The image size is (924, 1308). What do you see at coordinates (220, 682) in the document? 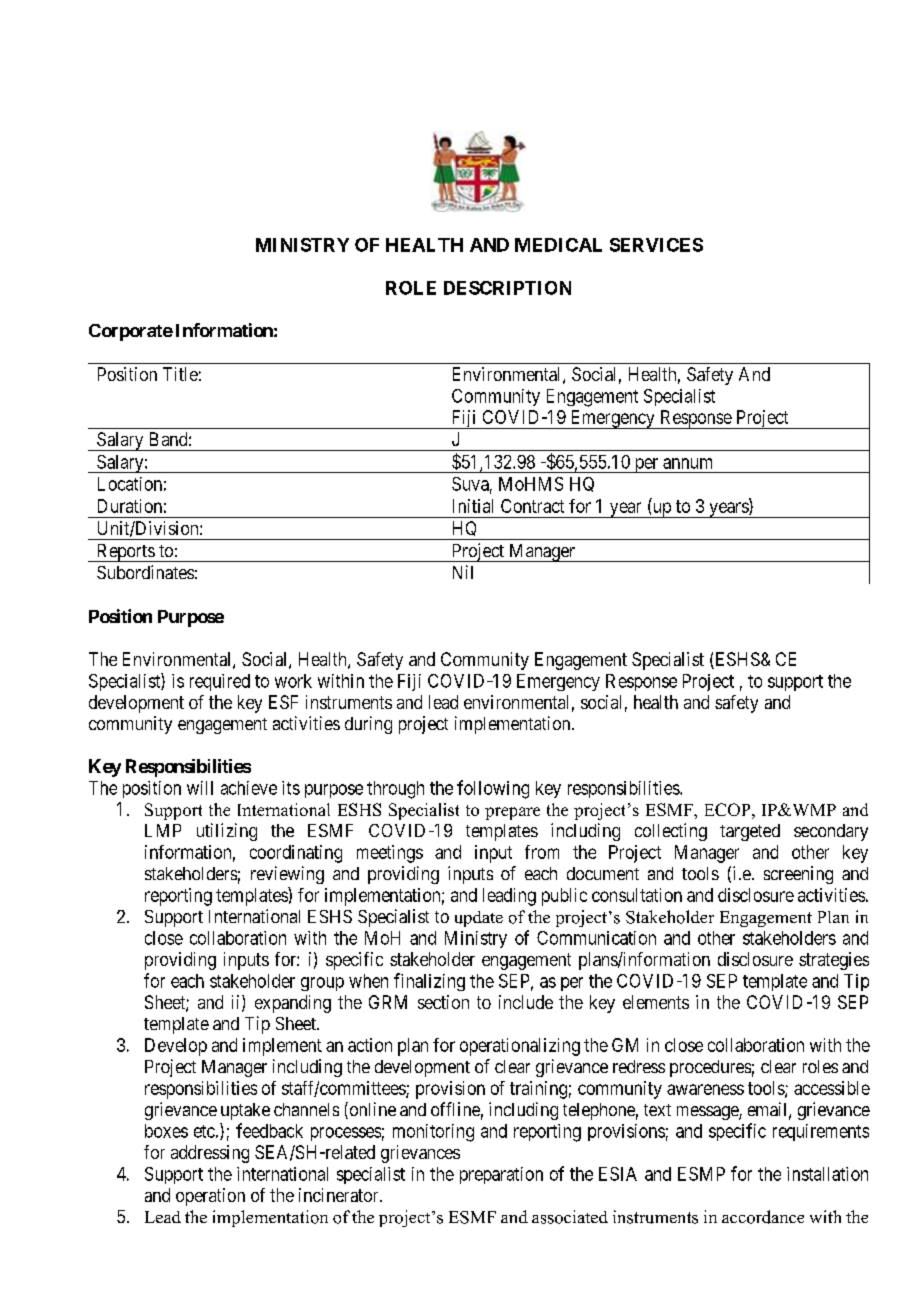
I see `required` at bounding box center [220, 682].
